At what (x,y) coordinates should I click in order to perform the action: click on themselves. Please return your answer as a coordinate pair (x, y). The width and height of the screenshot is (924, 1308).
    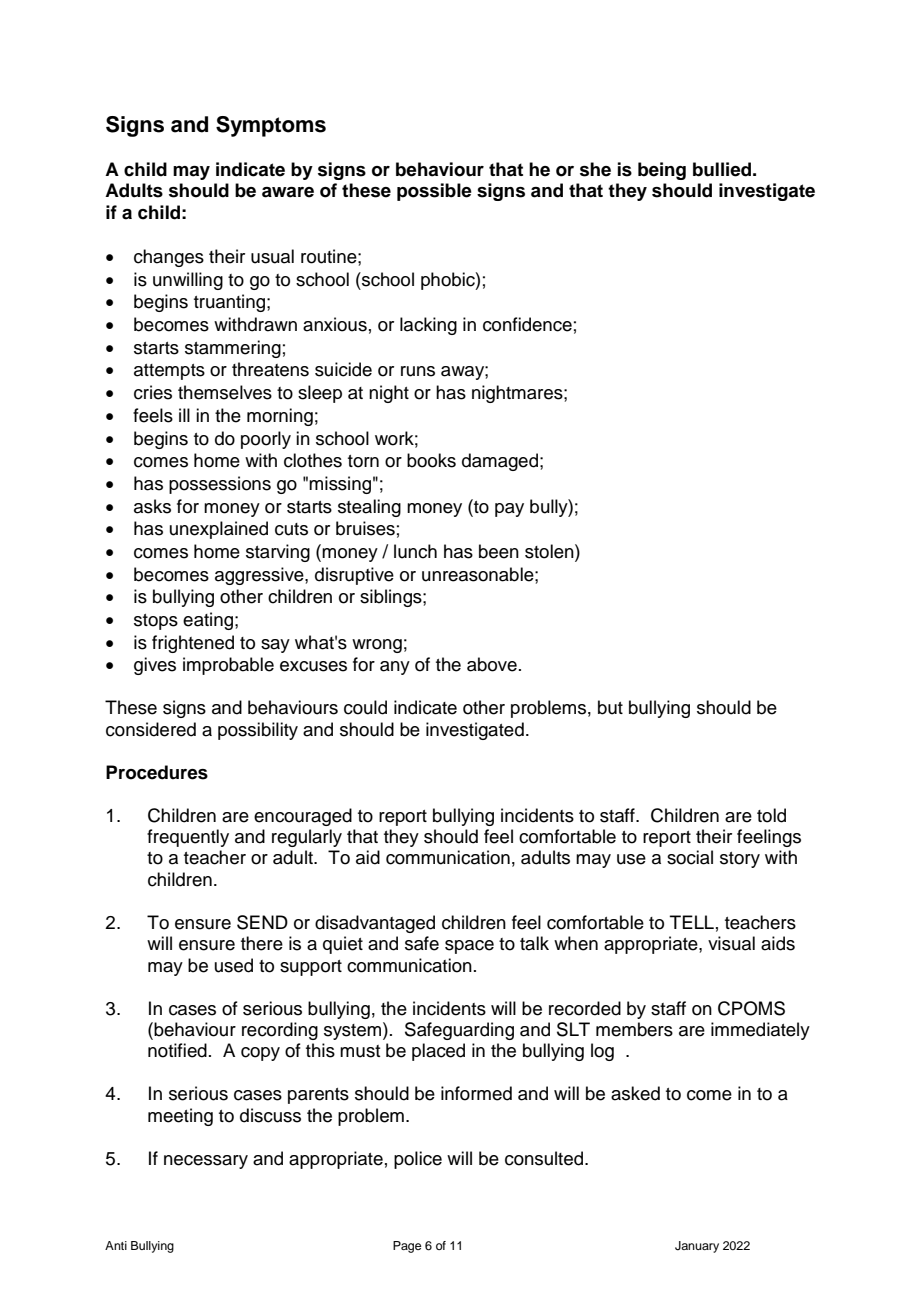
    Looking at the image, I should click on (225, 392).
